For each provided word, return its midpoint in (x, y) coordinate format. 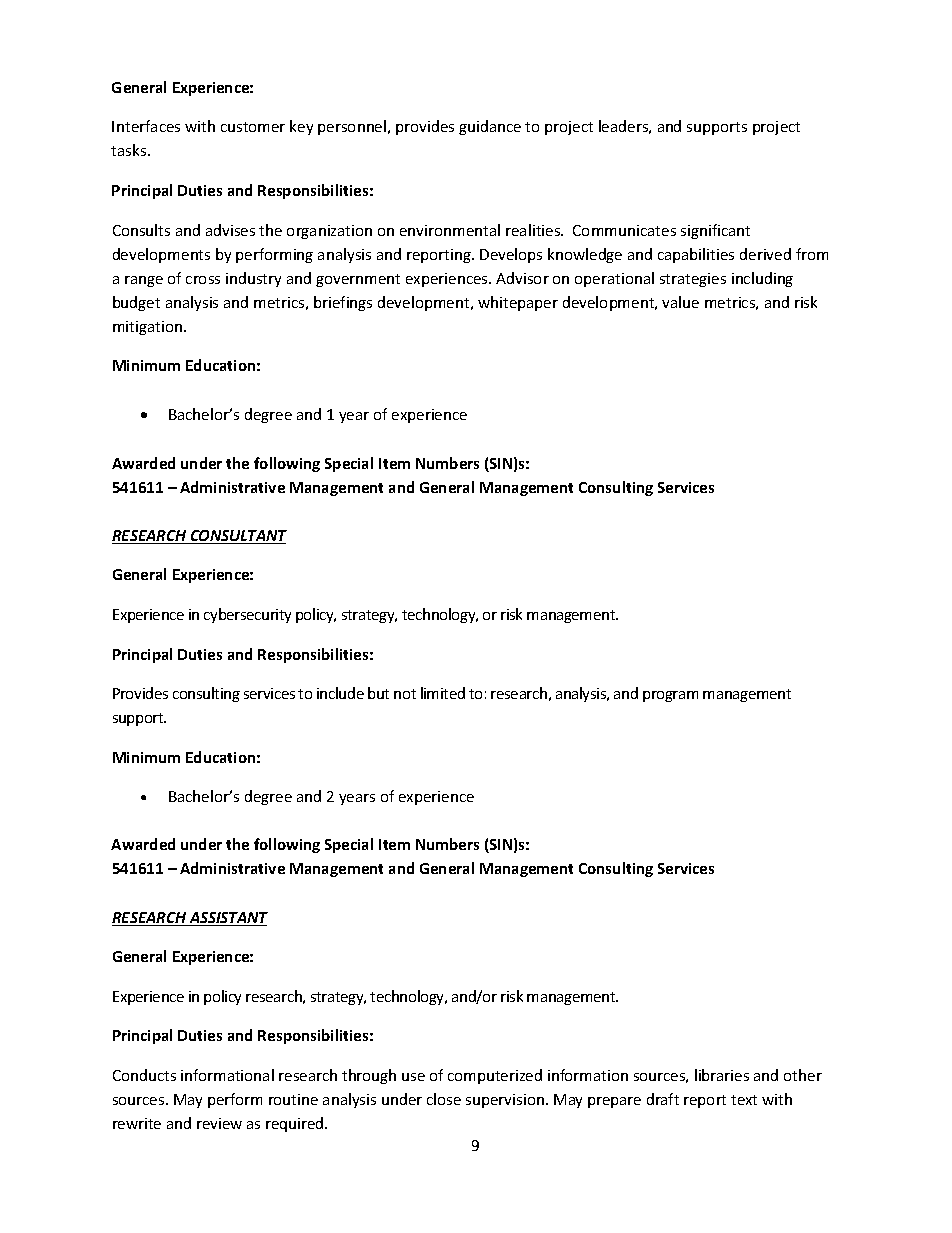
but (378, 693)
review (219, 1123)
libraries (722, 1075)
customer (253, 127)
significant (715, 231)
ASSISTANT (227, 919)
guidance (490, 127)
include (340, 693)
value (680, 302)
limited (443, 693)
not (405, 694)
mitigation (149, 328)
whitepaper (518, 303)
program (670, 696)
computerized (495, 1076)
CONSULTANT (237, 537)
